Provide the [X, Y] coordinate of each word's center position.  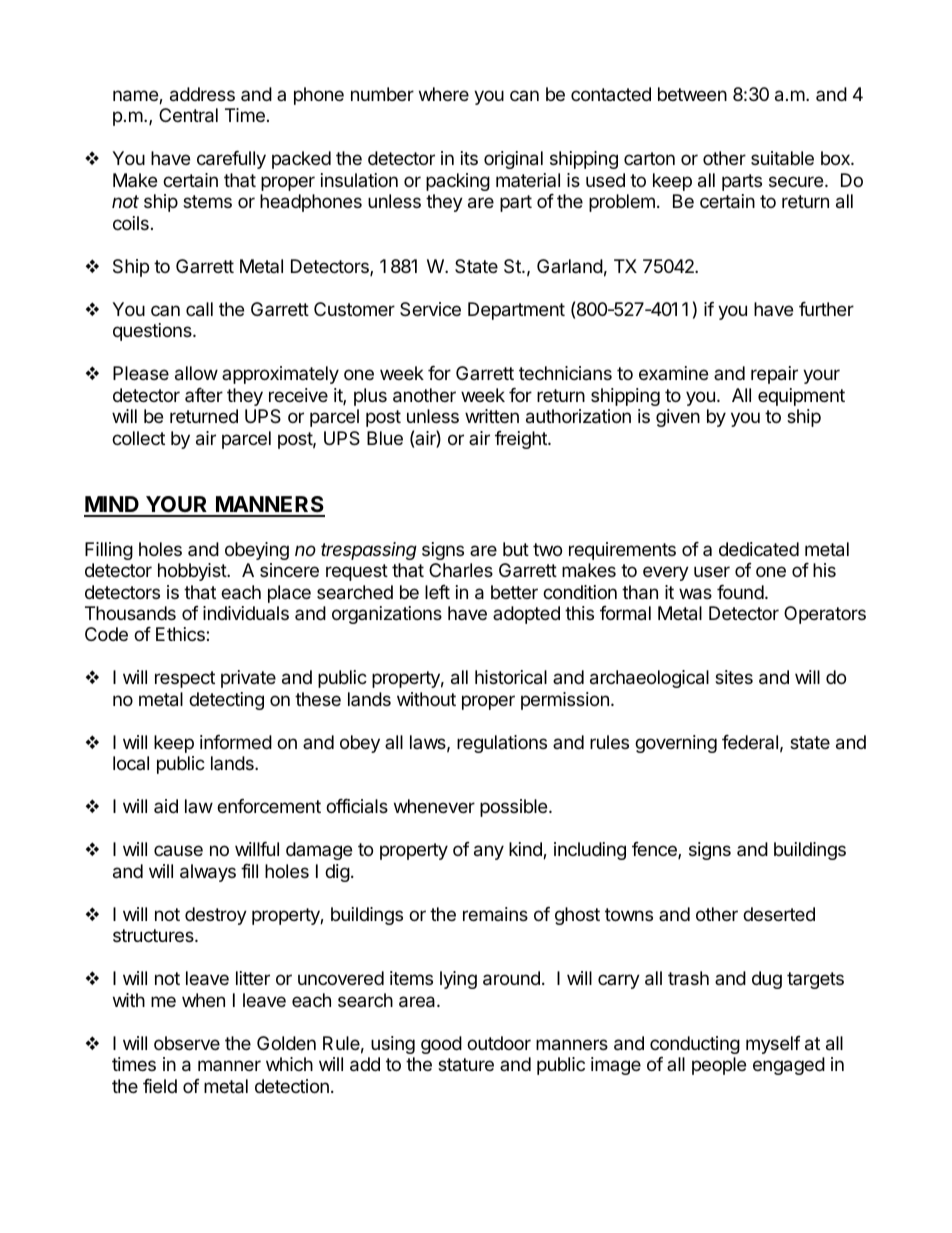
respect [185, 679]
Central [188, 115]
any [489, 852]
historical [511, 677]
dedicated [759, 549]
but [516, 549]
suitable [782, 158]
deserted [779, 914]
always [208, 873]
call [199, 309]
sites [734, 677]
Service [430, 309]
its [469, 158]
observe [187, 1043]
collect [138, 438]
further [826, 309]
